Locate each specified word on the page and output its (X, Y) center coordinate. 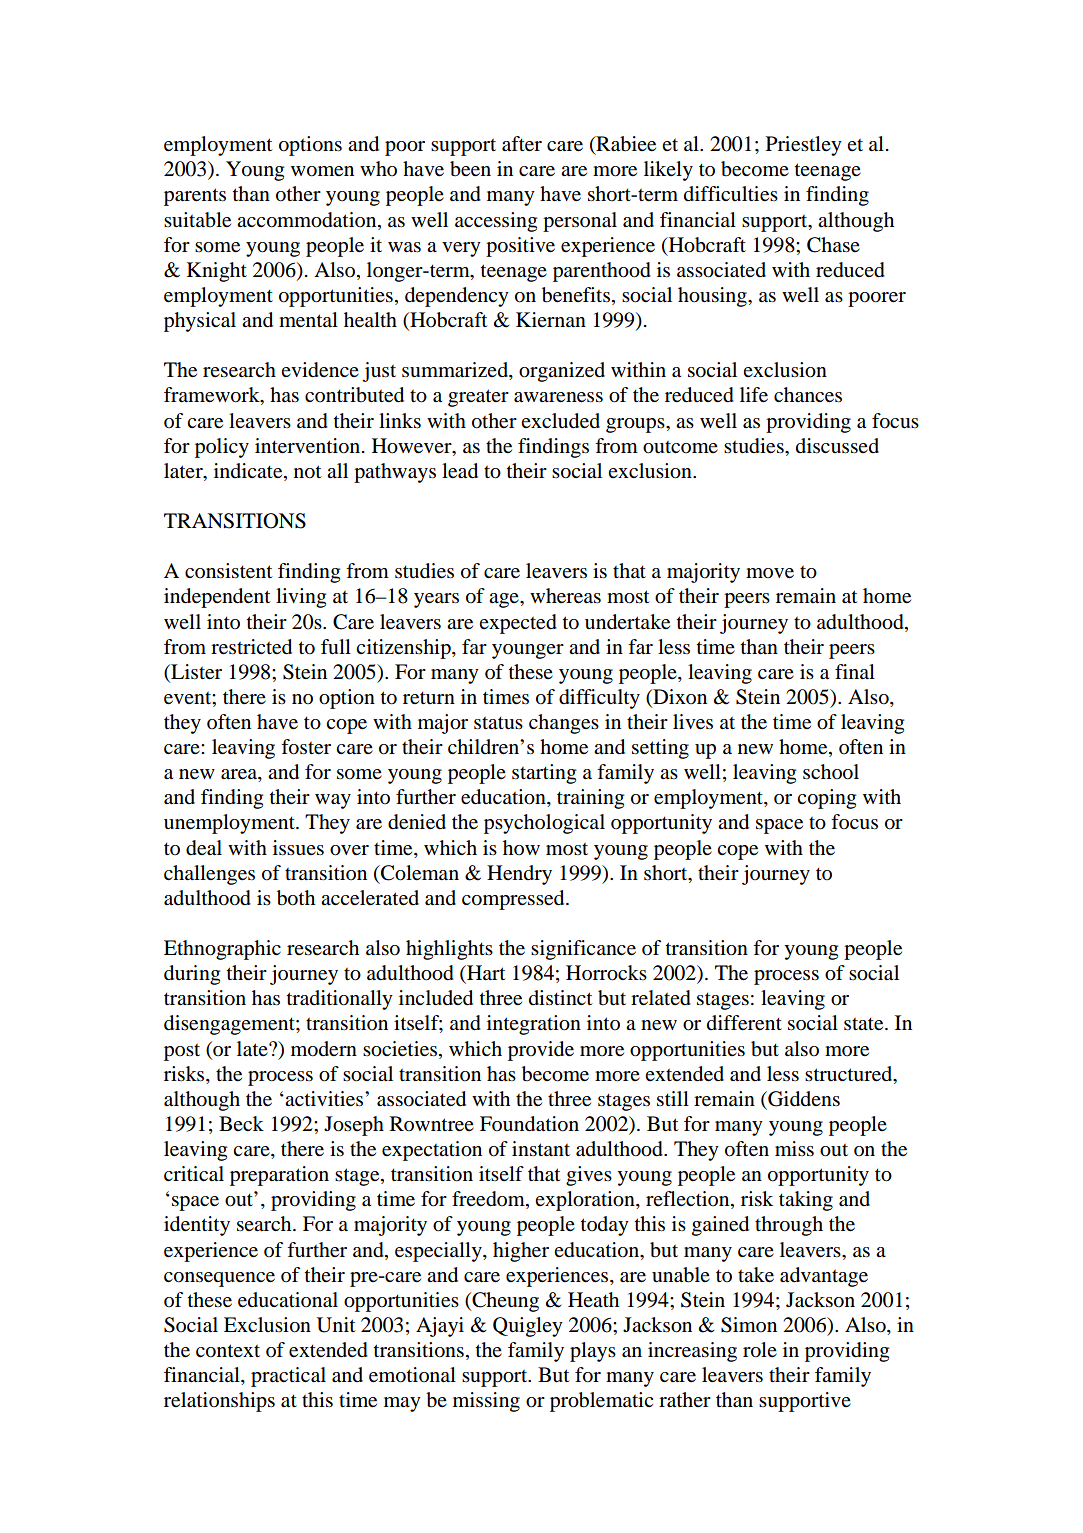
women (322, 171)
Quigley (528, 1327)
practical (288, 1377)
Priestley (804, 146)
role (760, 1350)
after (522, 144)
